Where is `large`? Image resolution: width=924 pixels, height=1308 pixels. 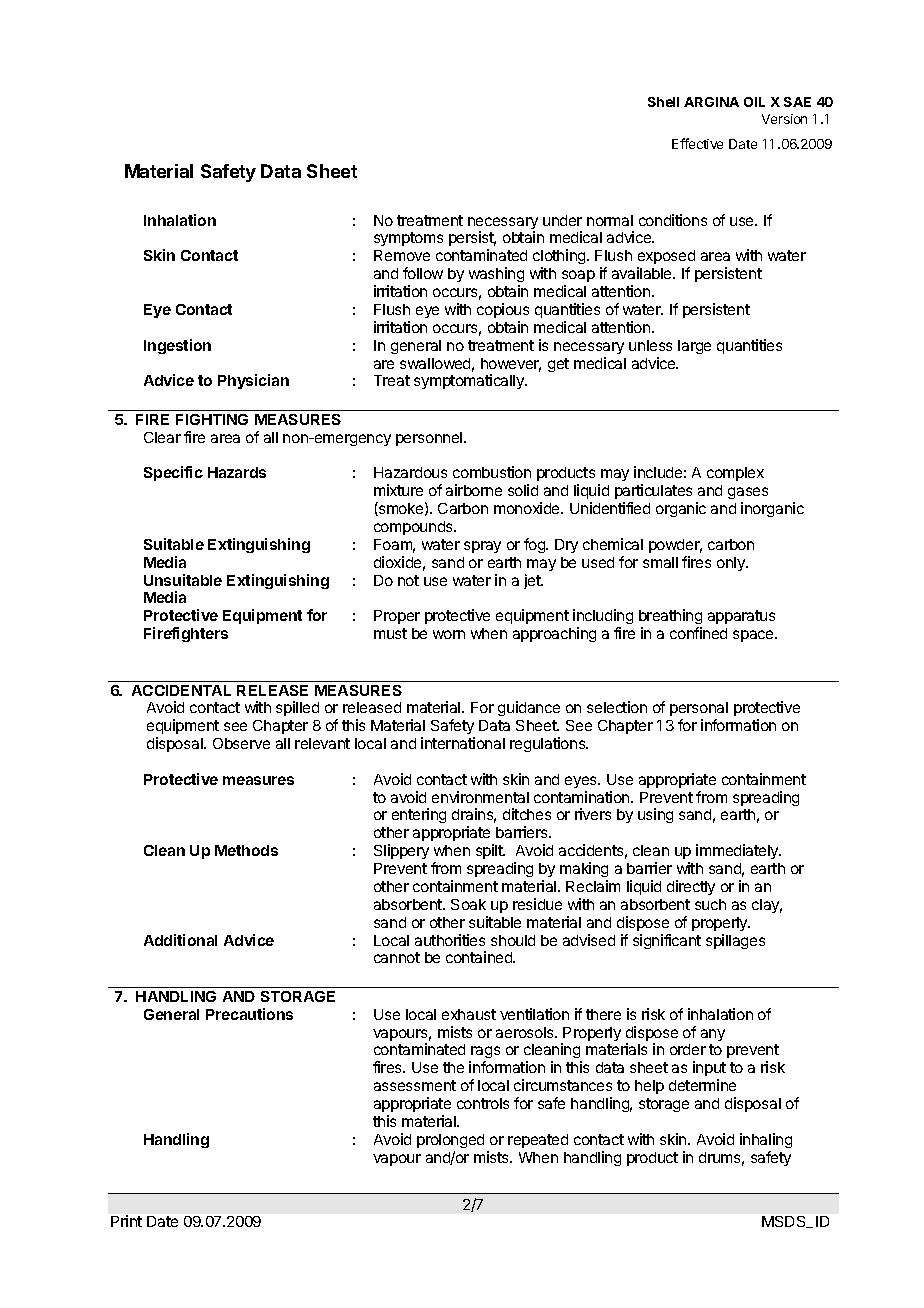 large is located at coordinates (694, 347).
